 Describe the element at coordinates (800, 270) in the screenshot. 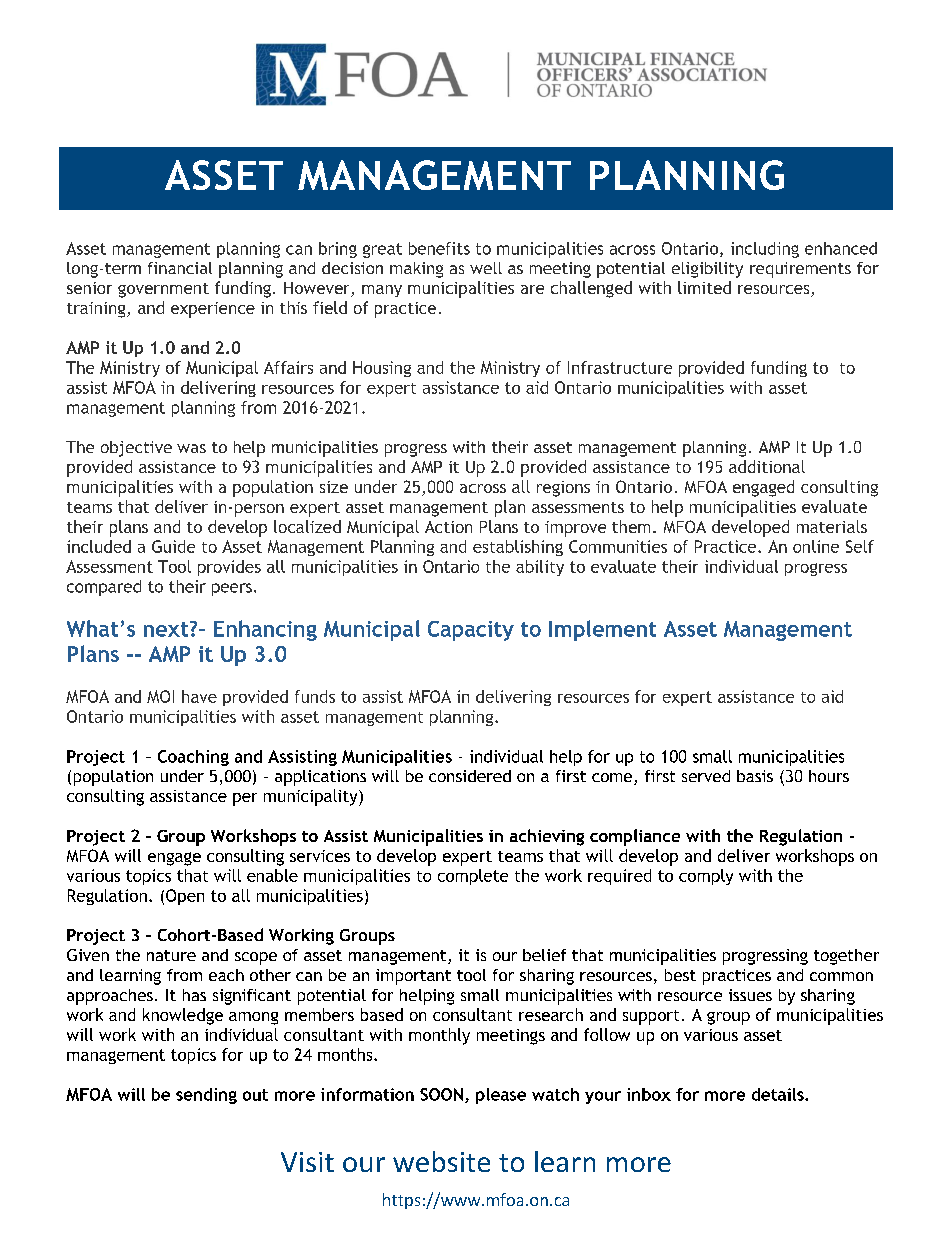

I see `requirements` at that location.
